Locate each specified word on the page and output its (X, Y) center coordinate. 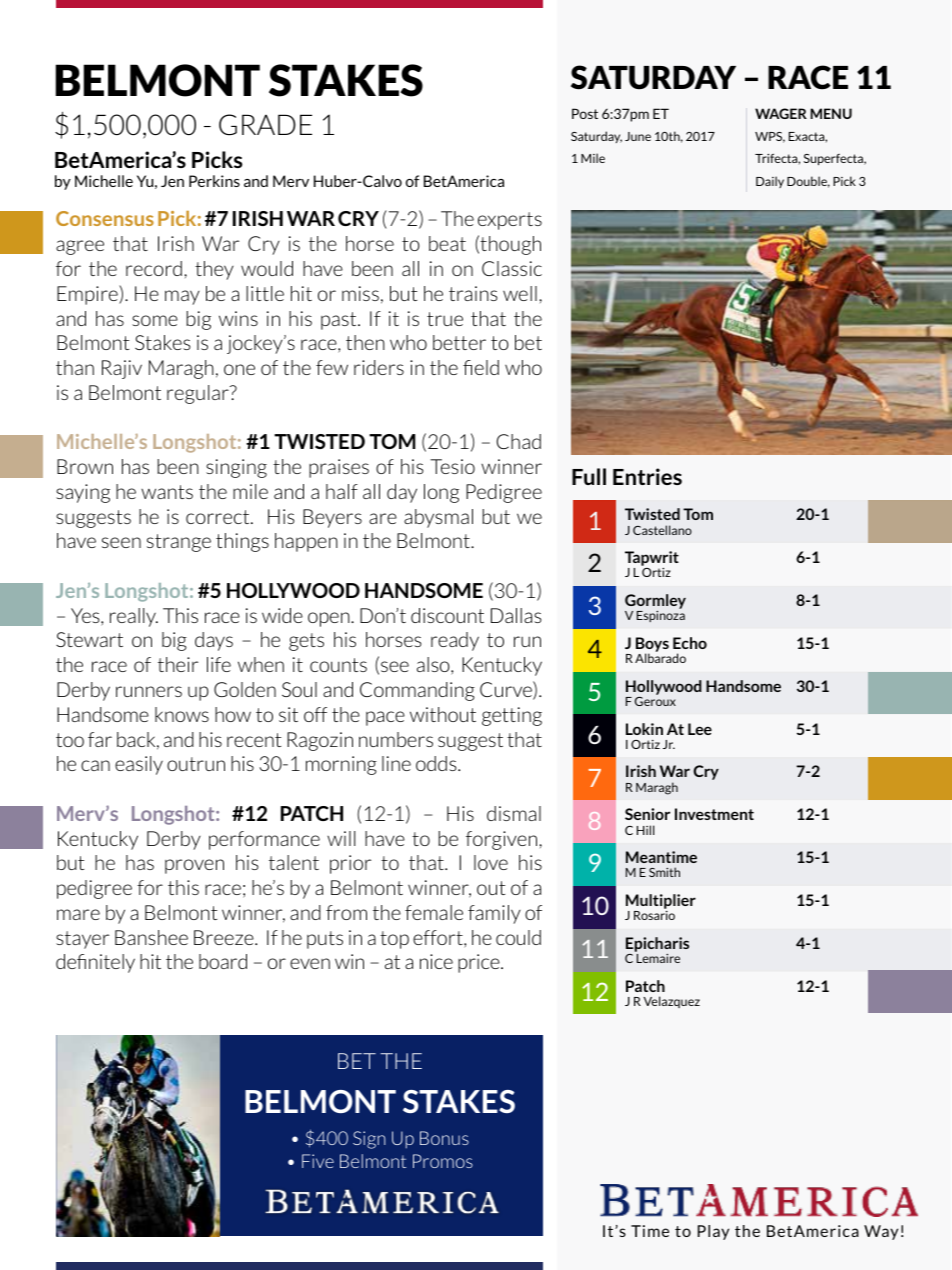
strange (179, 543)
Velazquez (671, 1002)
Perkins (214, 181)
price (480, 963)
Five (318, 1161)
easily (139, 765)
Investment (714, 814)
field (481, 367)
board (223, 961)
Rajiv (122, 369)
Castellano (662, 530)
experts (510, 221)
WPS (770, 137)
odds (437, 763)
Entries (647, 476)
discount (447, 615)
